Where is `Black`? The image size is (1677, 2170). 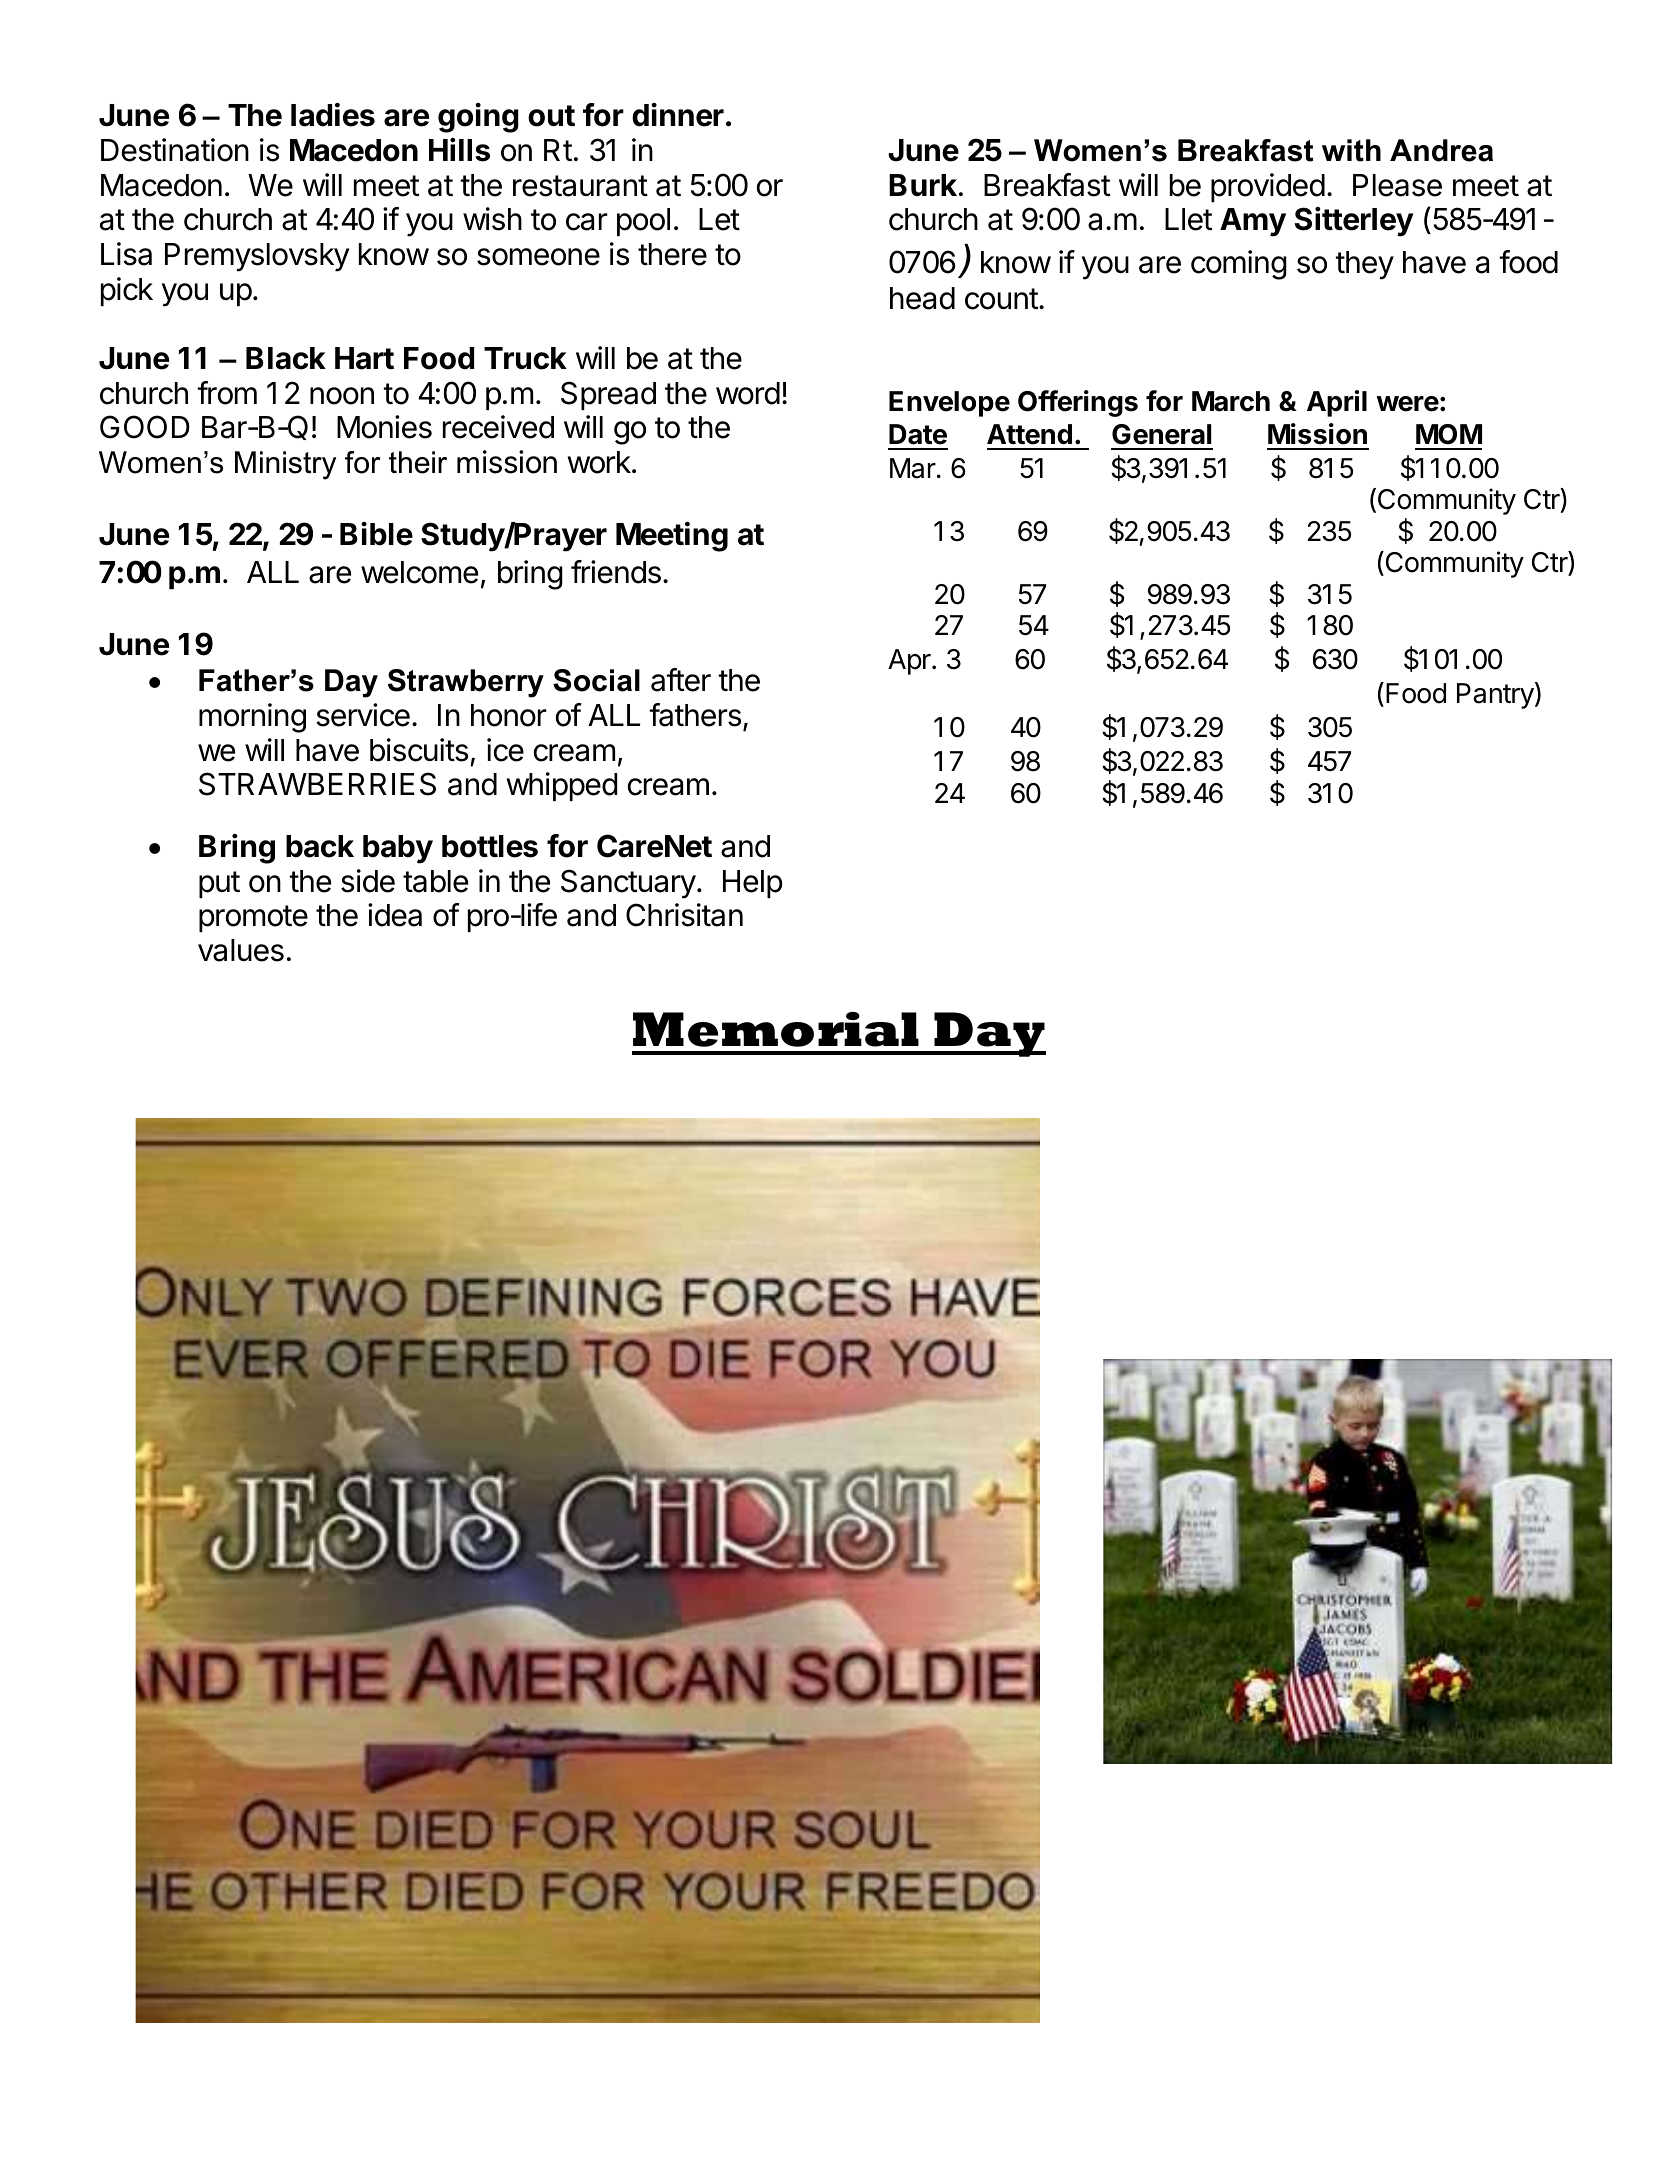
Black is located at coordinates (286, 358).
